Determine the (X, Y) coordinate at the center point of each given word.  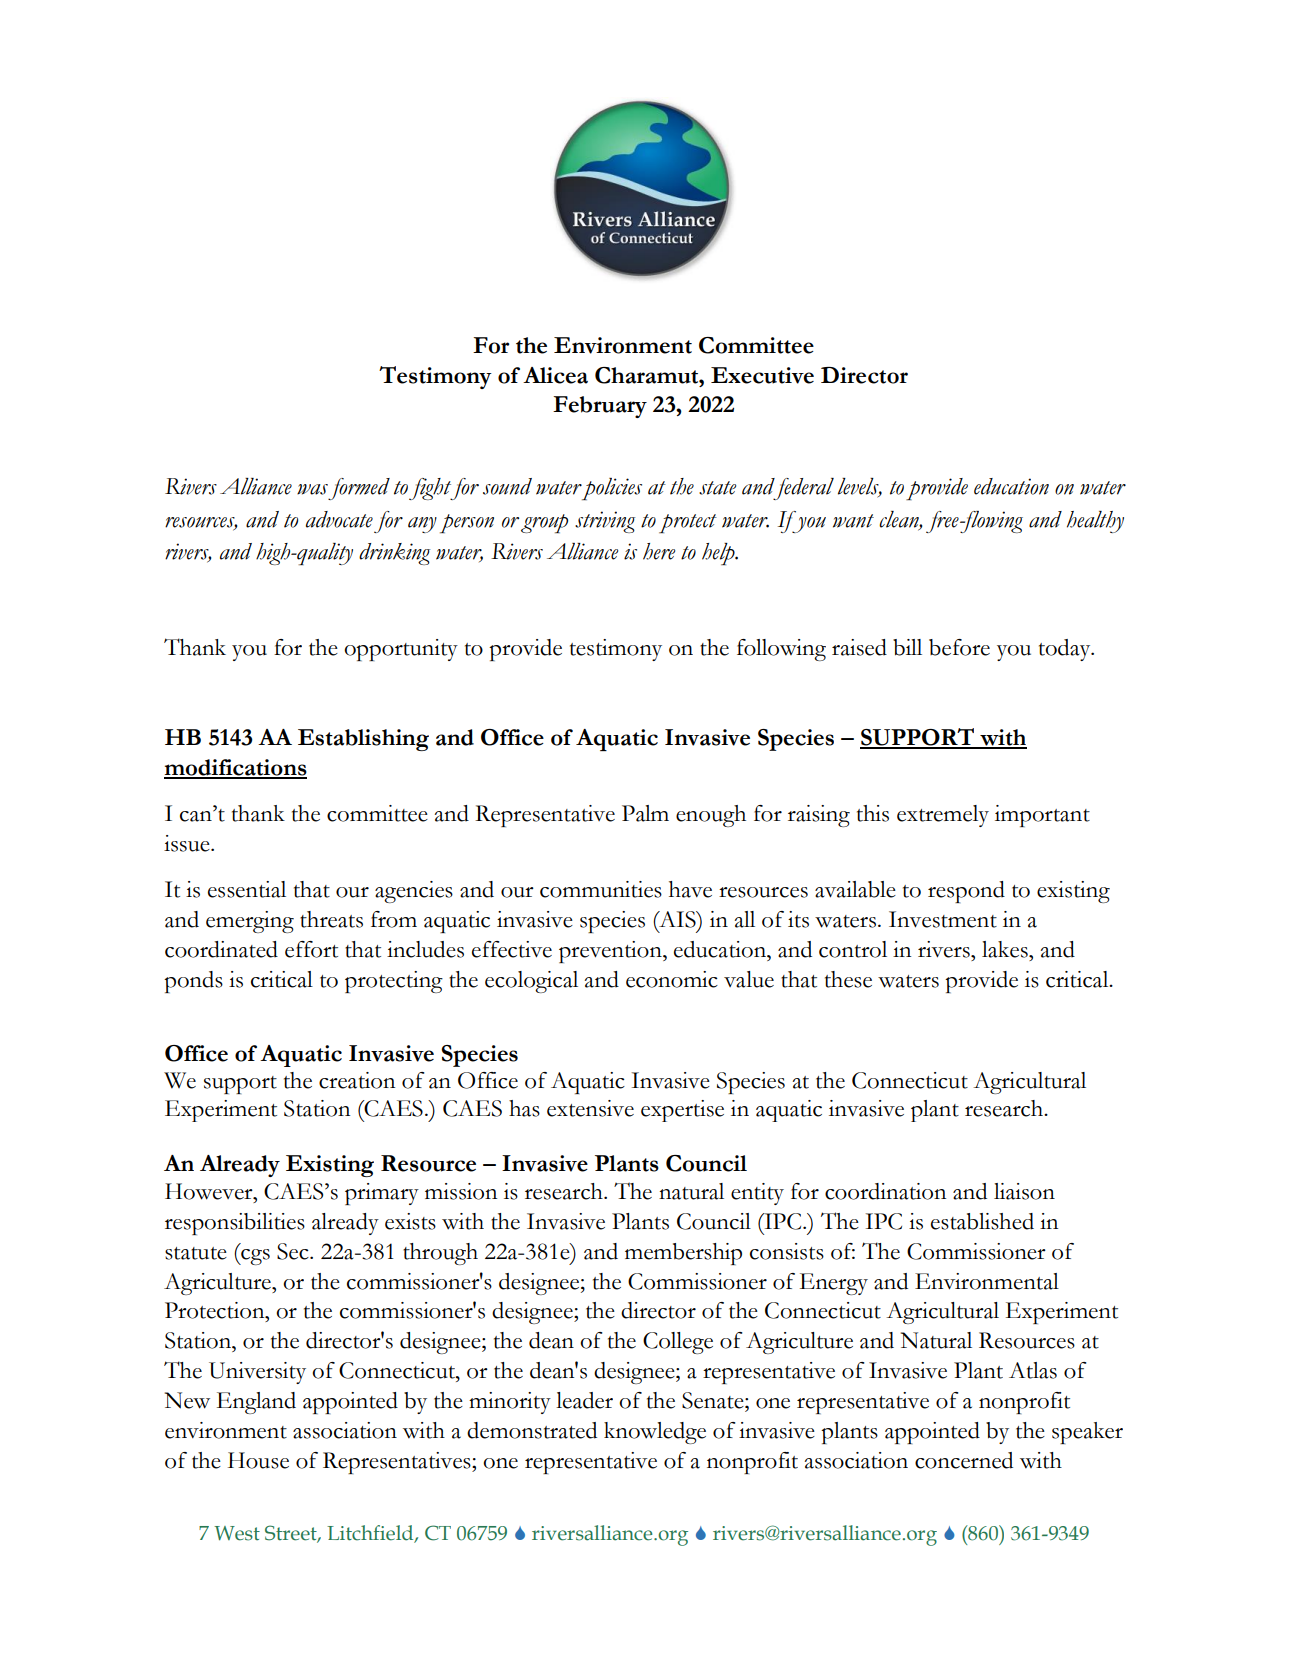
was (312, 489)
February (600, 407)
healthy (1095, 522)
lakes (1006, 949)
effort (311, 949)
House (258, 1460)
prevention (611, 952)
